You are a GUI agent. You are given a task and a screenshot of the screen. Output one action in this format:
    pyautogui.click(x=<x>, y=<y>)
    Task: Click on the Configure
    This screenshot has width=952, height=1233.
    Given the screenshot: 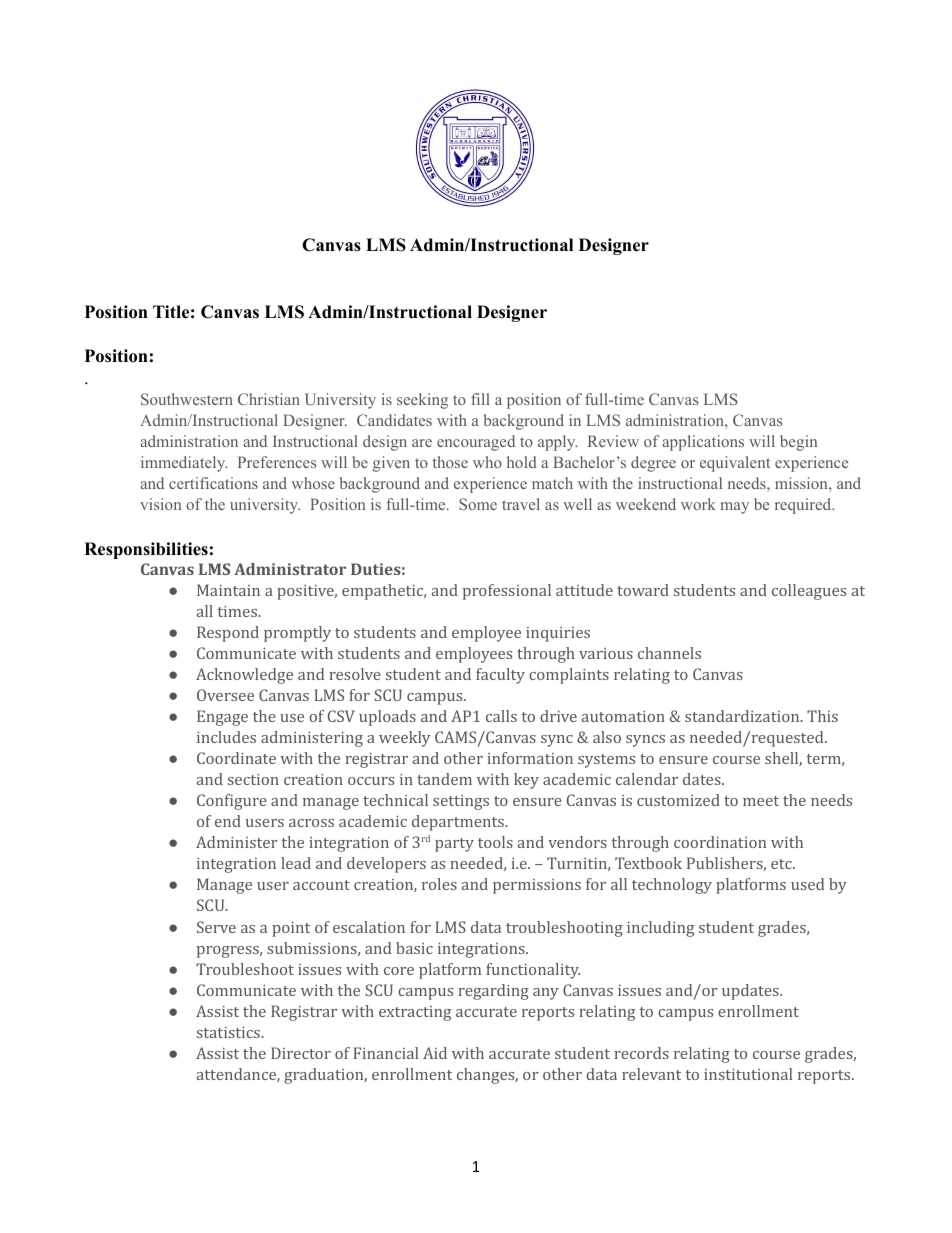 What is the action you would take?
    pyautogui.click(x=232, y=802)
